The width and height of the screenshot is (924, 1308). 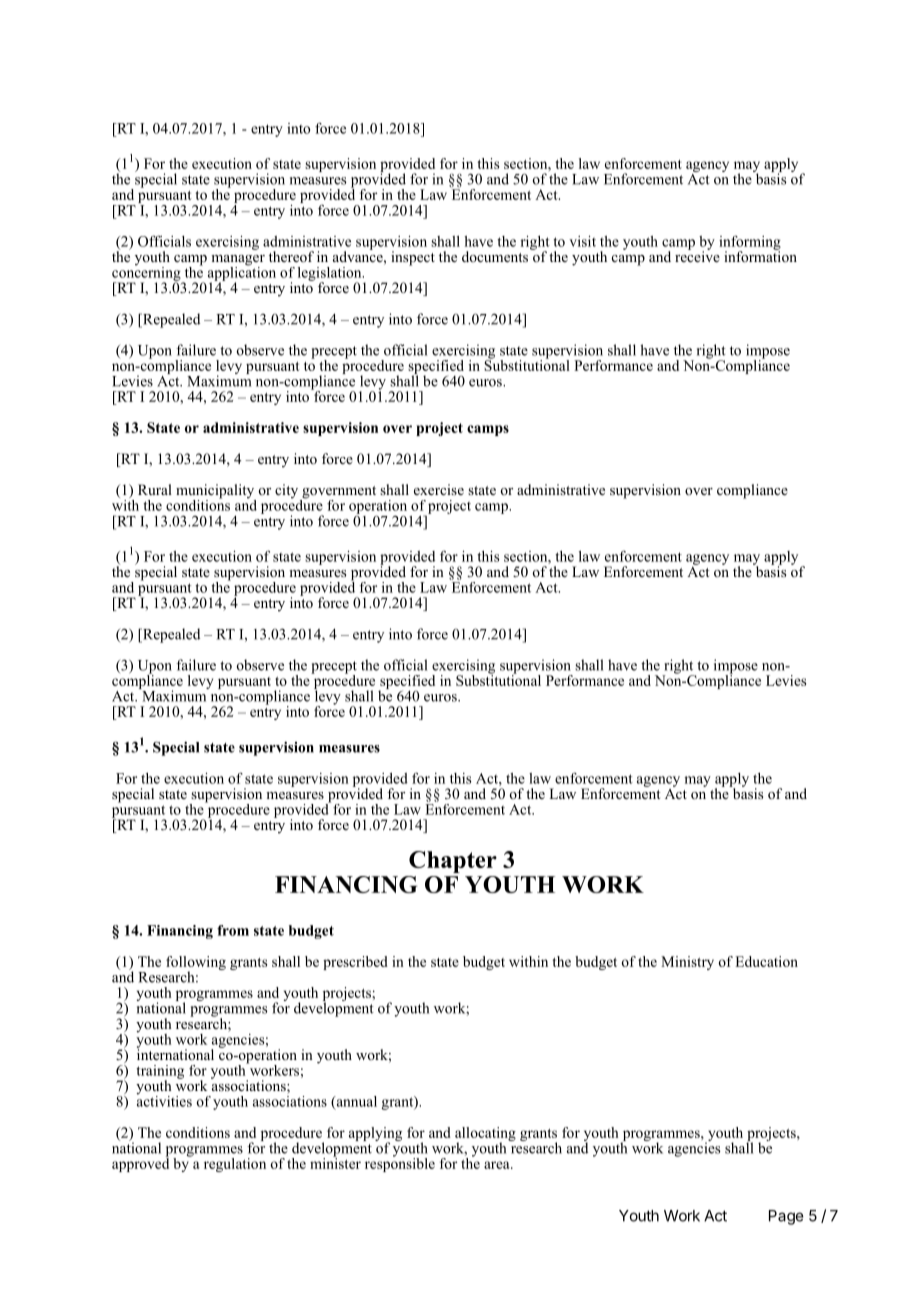 What do you see at coordinates (235, 1165) in the screenshot?
I see `regulation` at bounding box center [235, 1165].
